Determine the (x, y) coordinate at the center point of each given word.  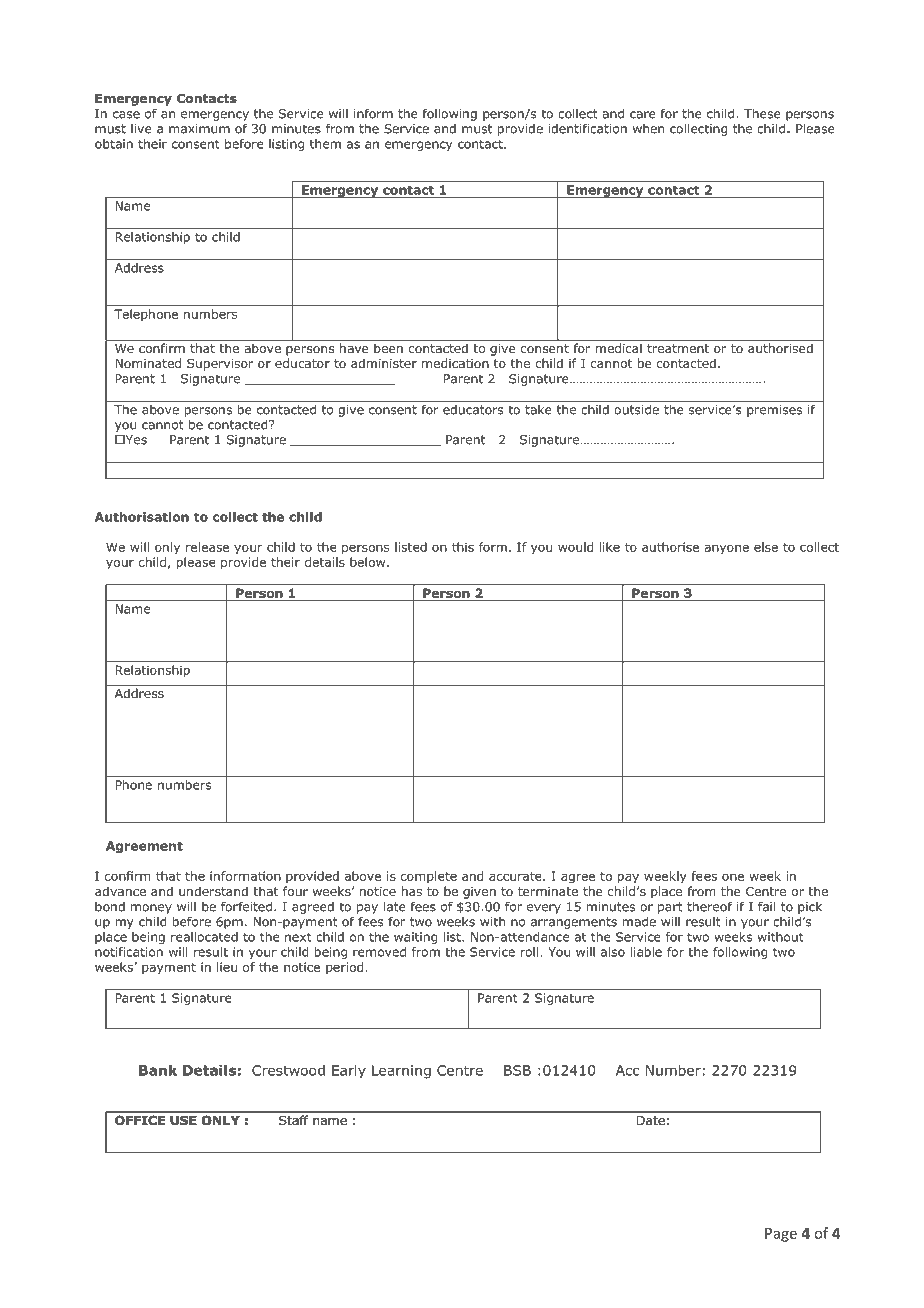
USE (183, 1120)
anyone (726, 549)
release (207, 547)
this (463, 547)
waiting (415, 938)
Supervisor (220, 365)
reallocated (204, 937)
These (762, 113)
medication (455, 363)
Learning (401, 1072)
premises (774, 411)
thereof (709, 906)
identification (588, 128)
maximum (199, 129)
